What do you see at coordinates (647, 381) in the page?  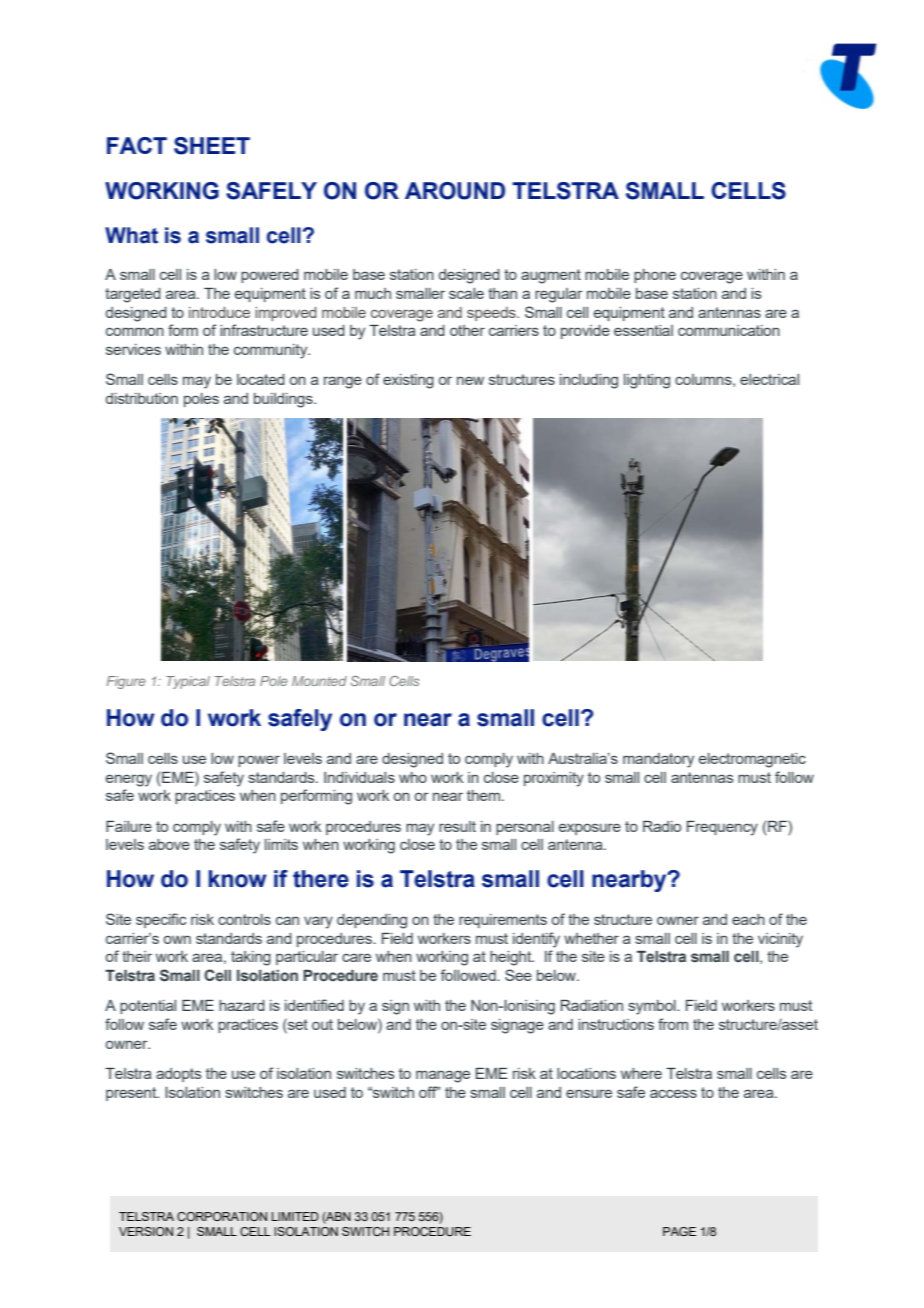 I see `lighting` at bounding box center [647, 381].
